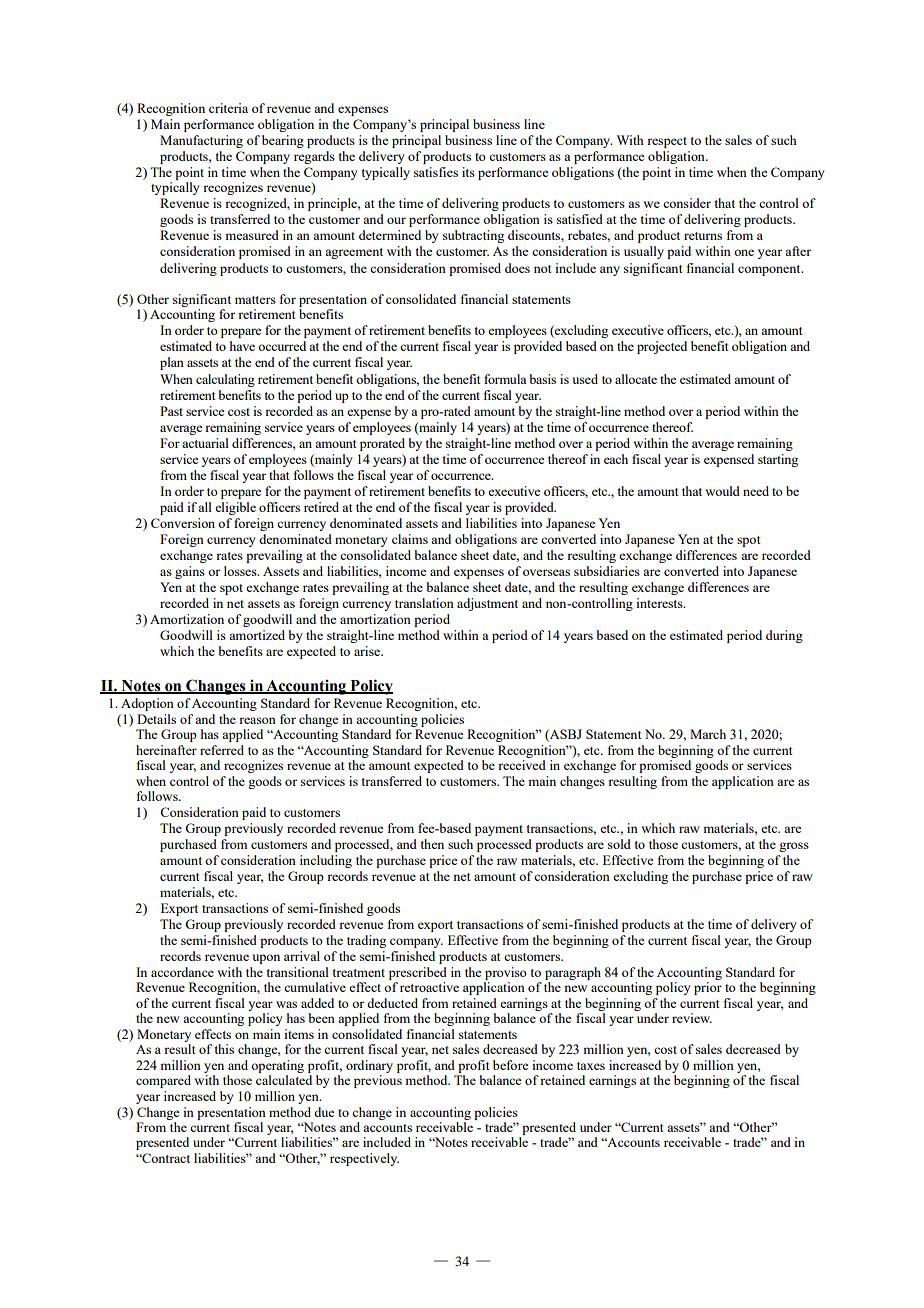 The height and width of the screenshot is (1308, 924). I want to click on satisfies, so click(436, 172).
